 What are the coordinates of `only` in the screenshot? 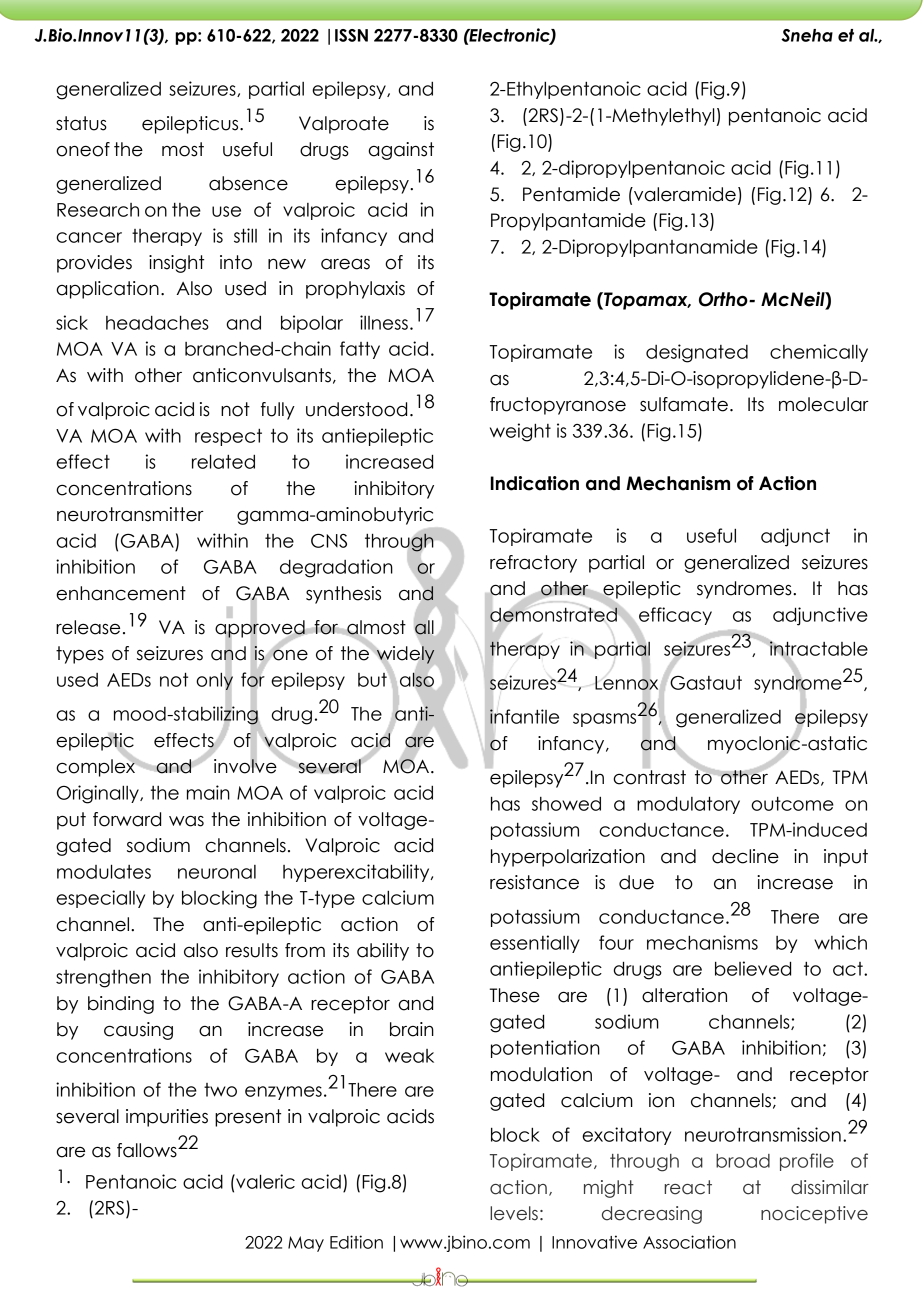 It's located at (214, 681).
